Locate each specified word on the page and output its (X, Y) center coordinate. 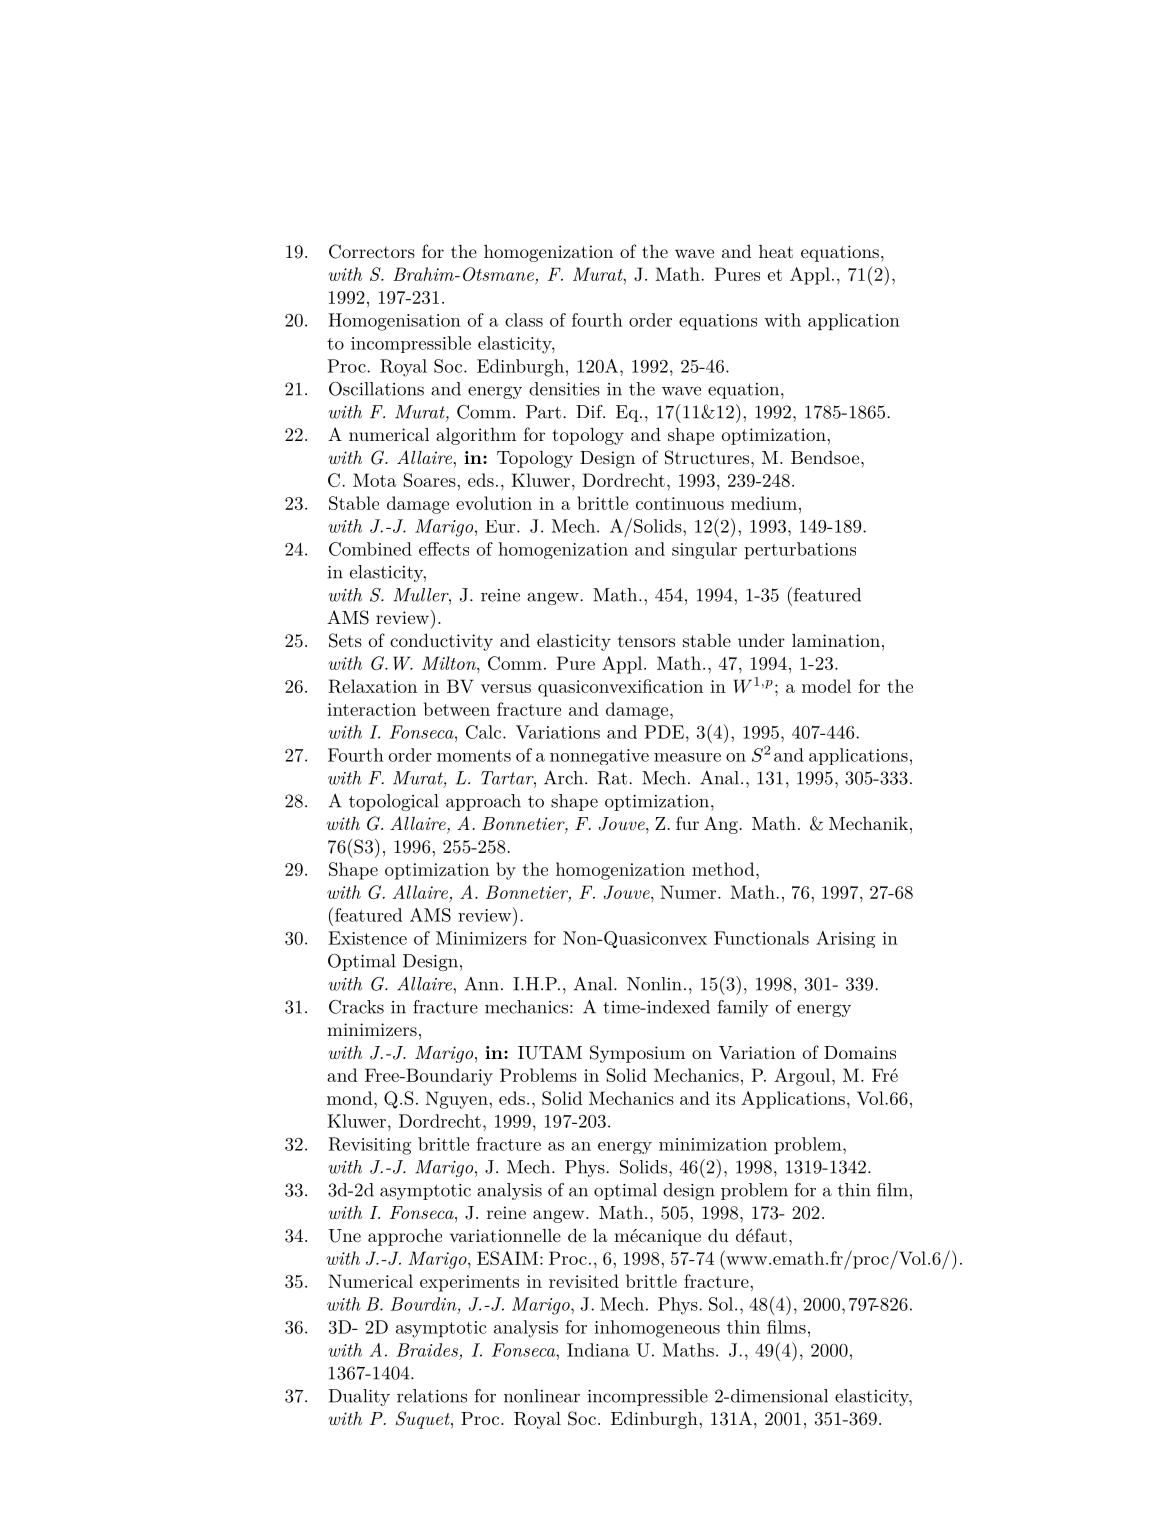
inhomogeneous (657, 1329)
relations (432, 1396)
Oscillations (376, 389)
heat (776, 251)
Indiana (598, 1350)
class (524, 320)
